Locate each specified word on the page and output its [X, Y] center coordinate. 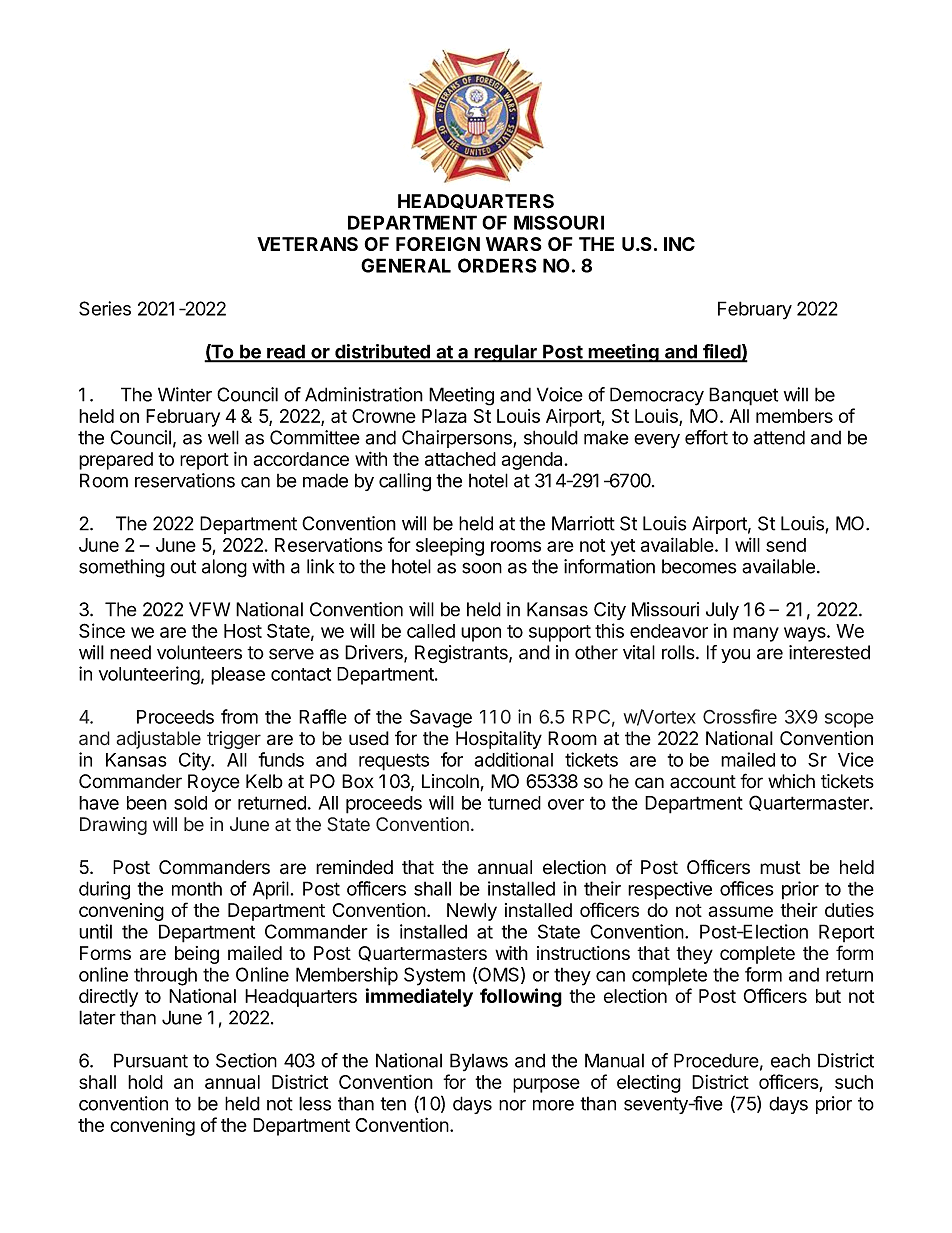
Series [105, 308]
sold [190, 803]
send [786, 545]
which [791, 781]
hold [145, 1082]
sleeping [450, 546]
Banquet [743, 396]
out [183, 567]
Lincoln [450, 781]
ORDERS [497, 265]
